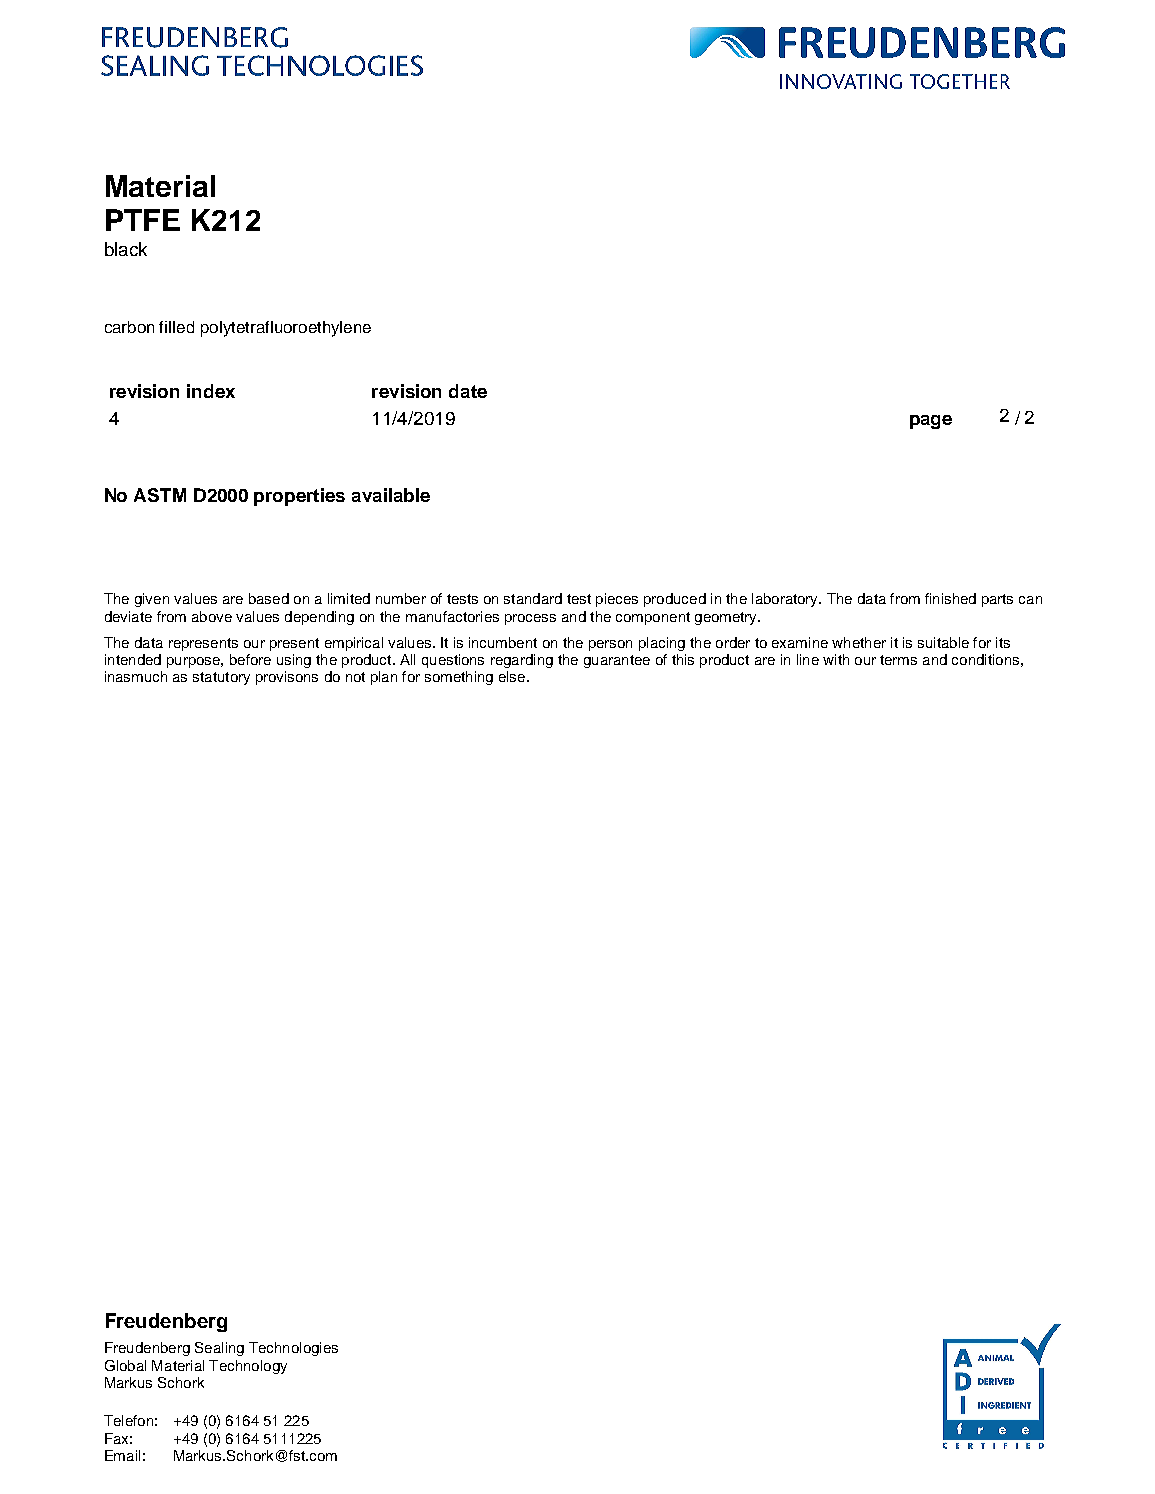  Describe the element at coordinates (248, 1367) in the screenshot. I see `Technology` at that location.
